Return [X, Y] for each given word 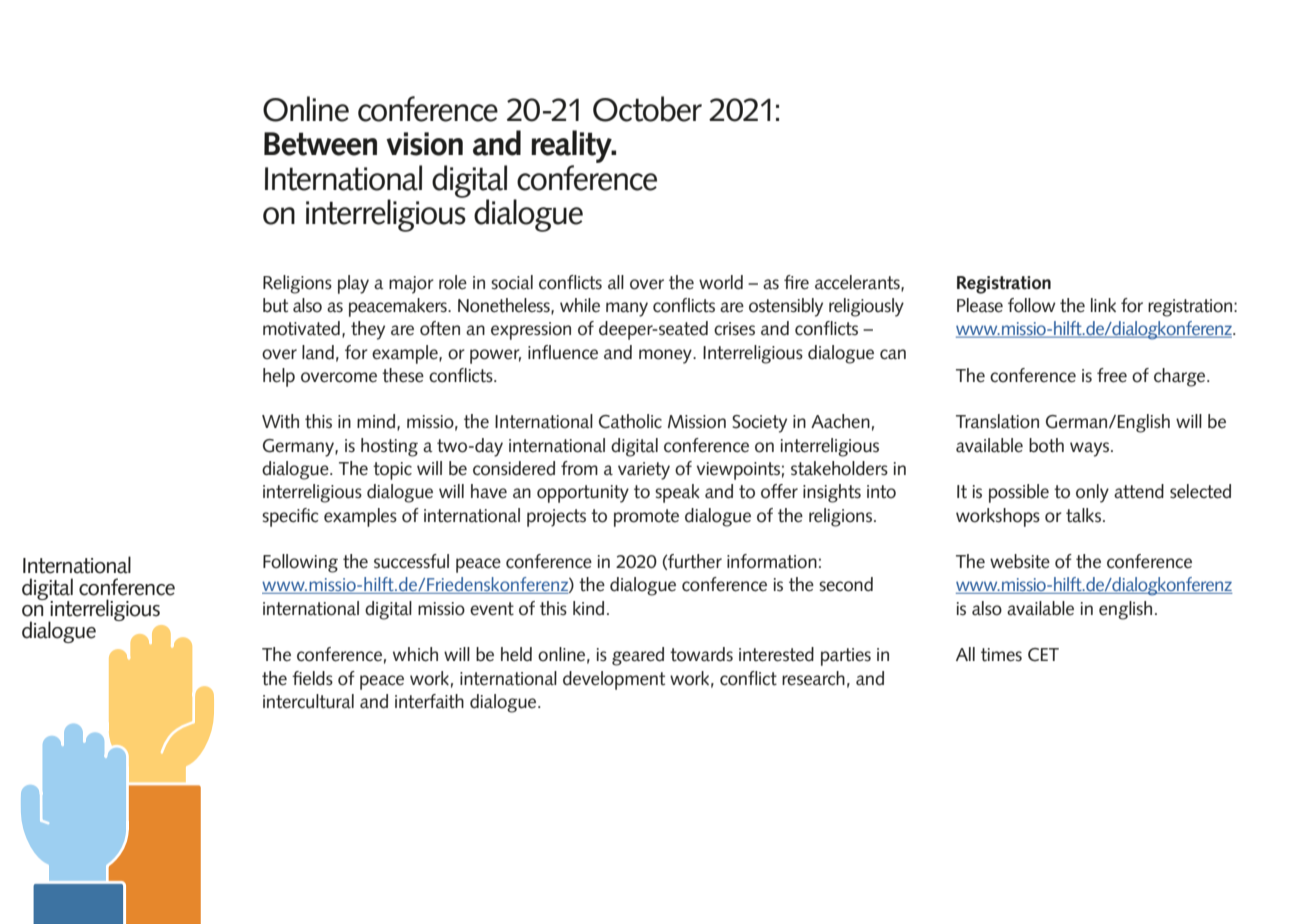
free [1112, 375]
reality [572, 148]
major [411, 285]
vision [424, 144]
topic [392, 471]
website [1020, 561]
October [647, 109]
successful [411, 561]
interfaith [429, 701]
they [368, 330]
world [721, 282]
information [772, 561]
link [1103, 305]
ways [1091, 449]
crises [734, 329]
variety [644, 471]
